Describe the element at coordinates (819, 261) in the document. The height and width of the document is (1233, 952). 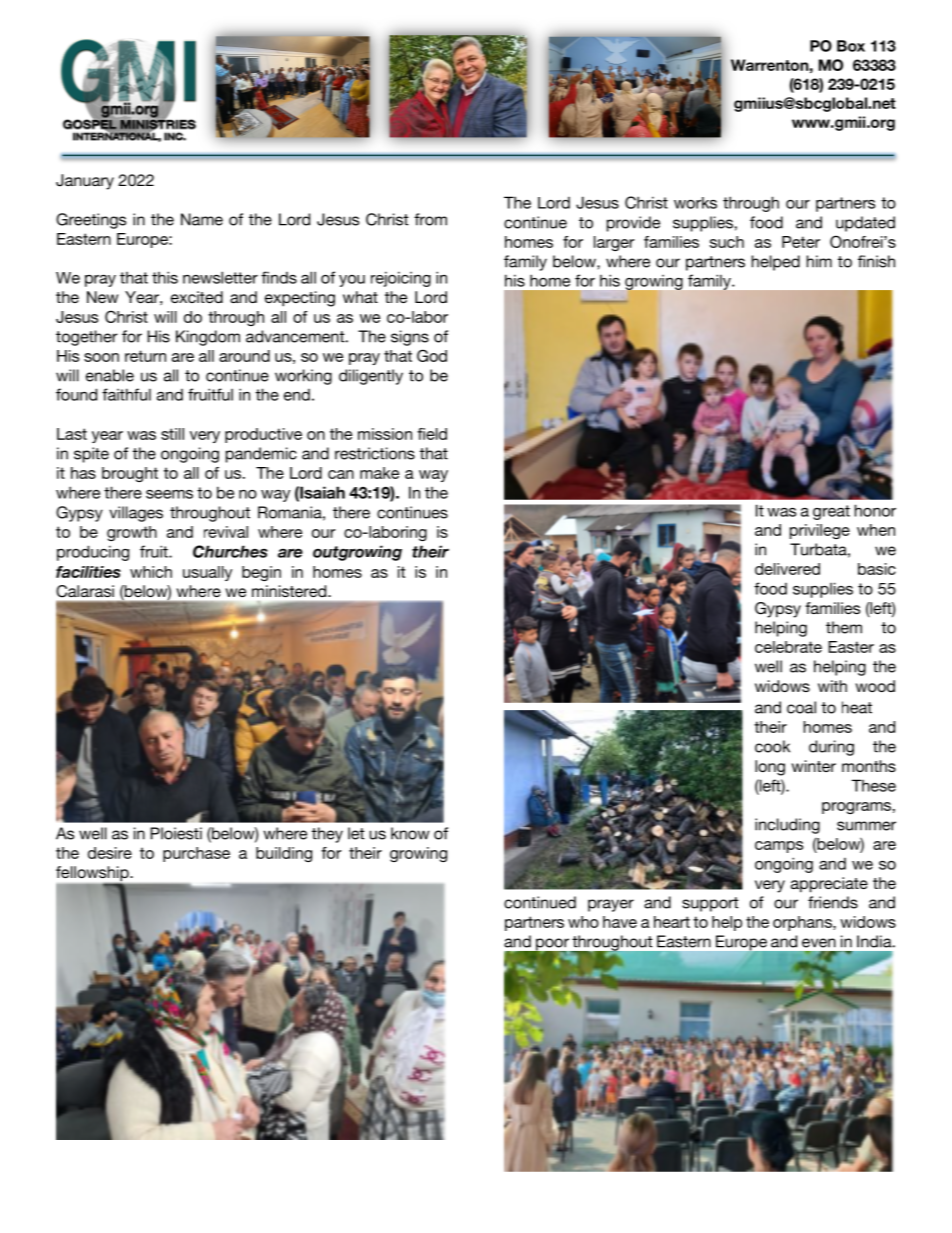
I see `him` at that location.
